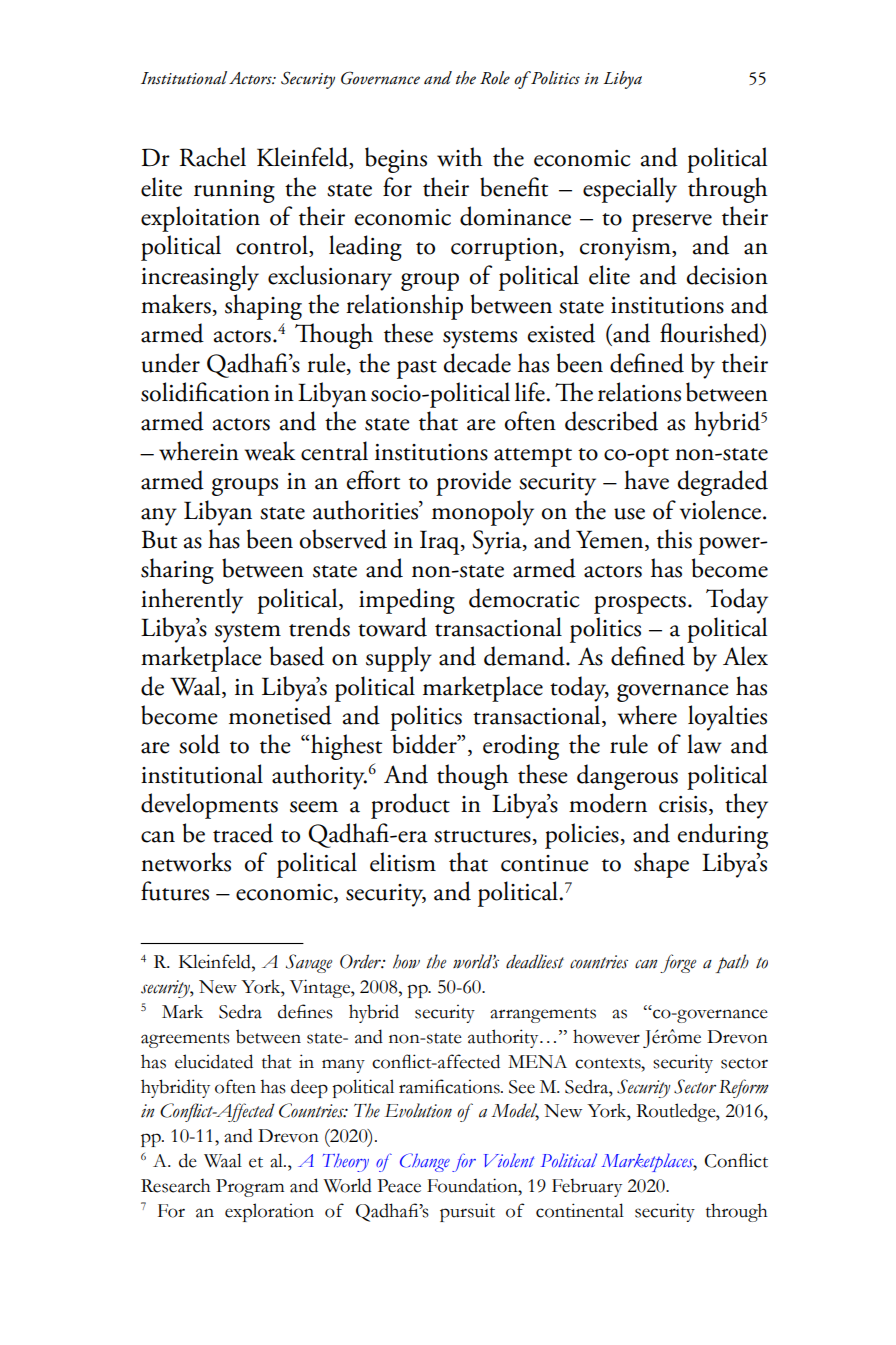  Describe the element at coordinates (683, 804) in the screenshot. I see `crisis` at that location.
